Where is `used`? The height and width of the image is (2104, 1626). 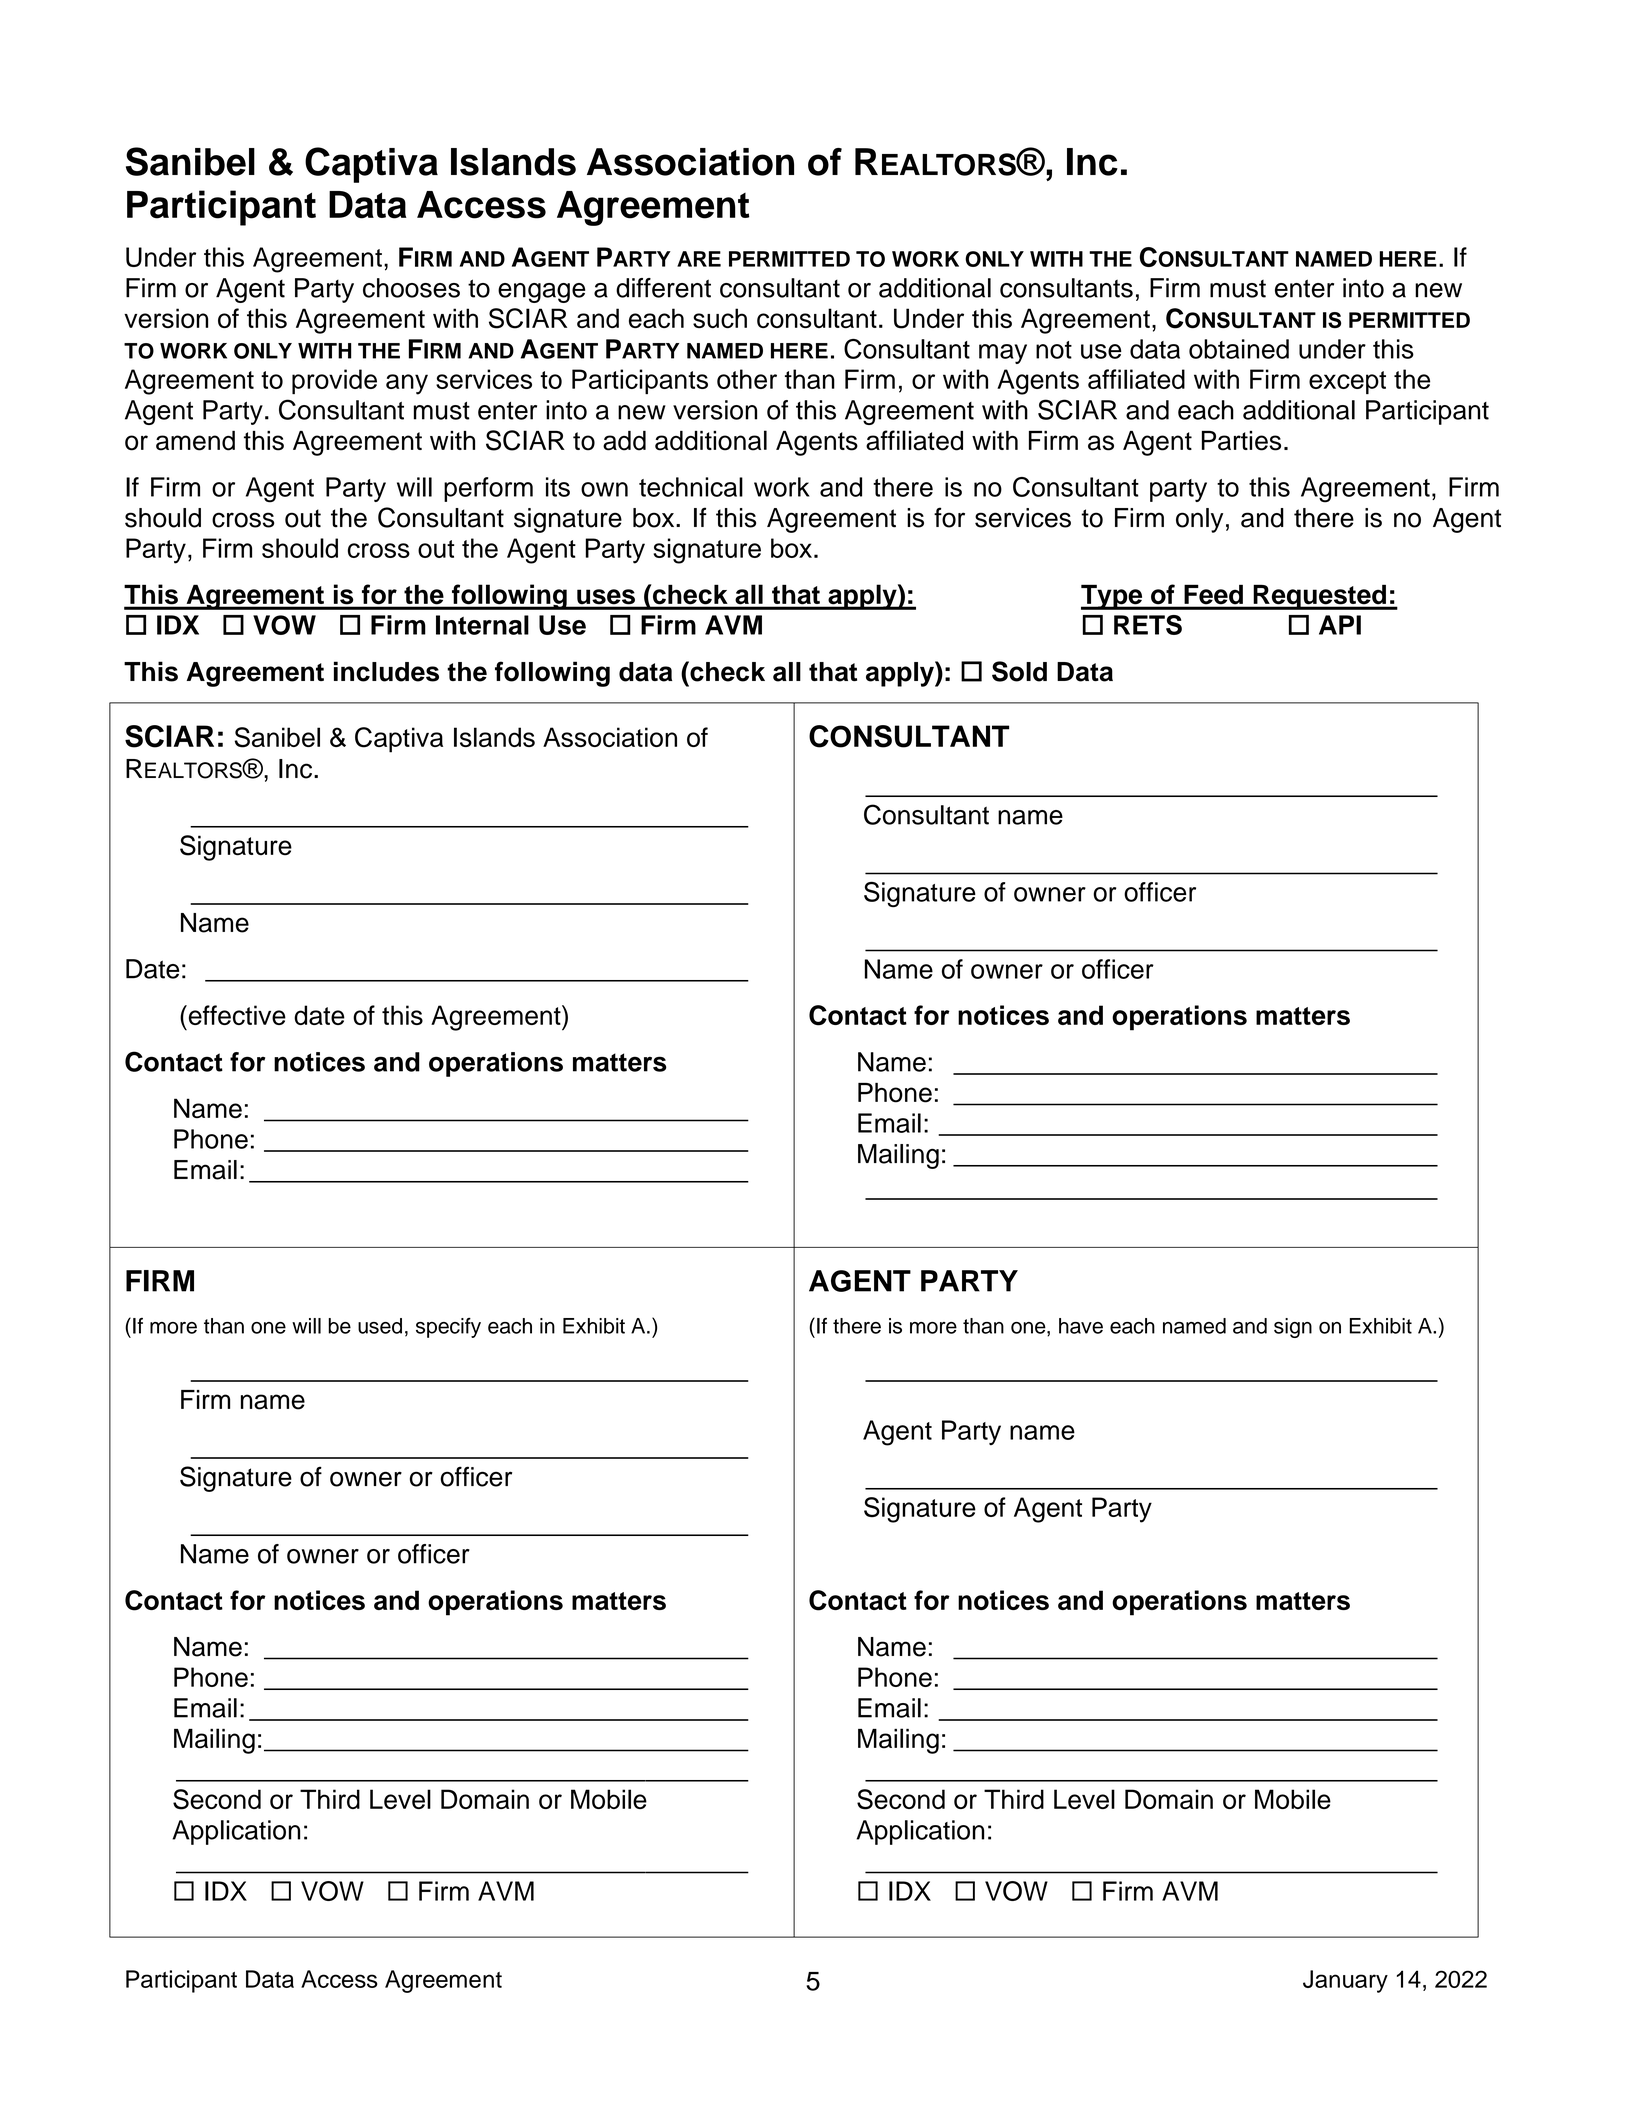
used is located at coordinates (380, 1326).
